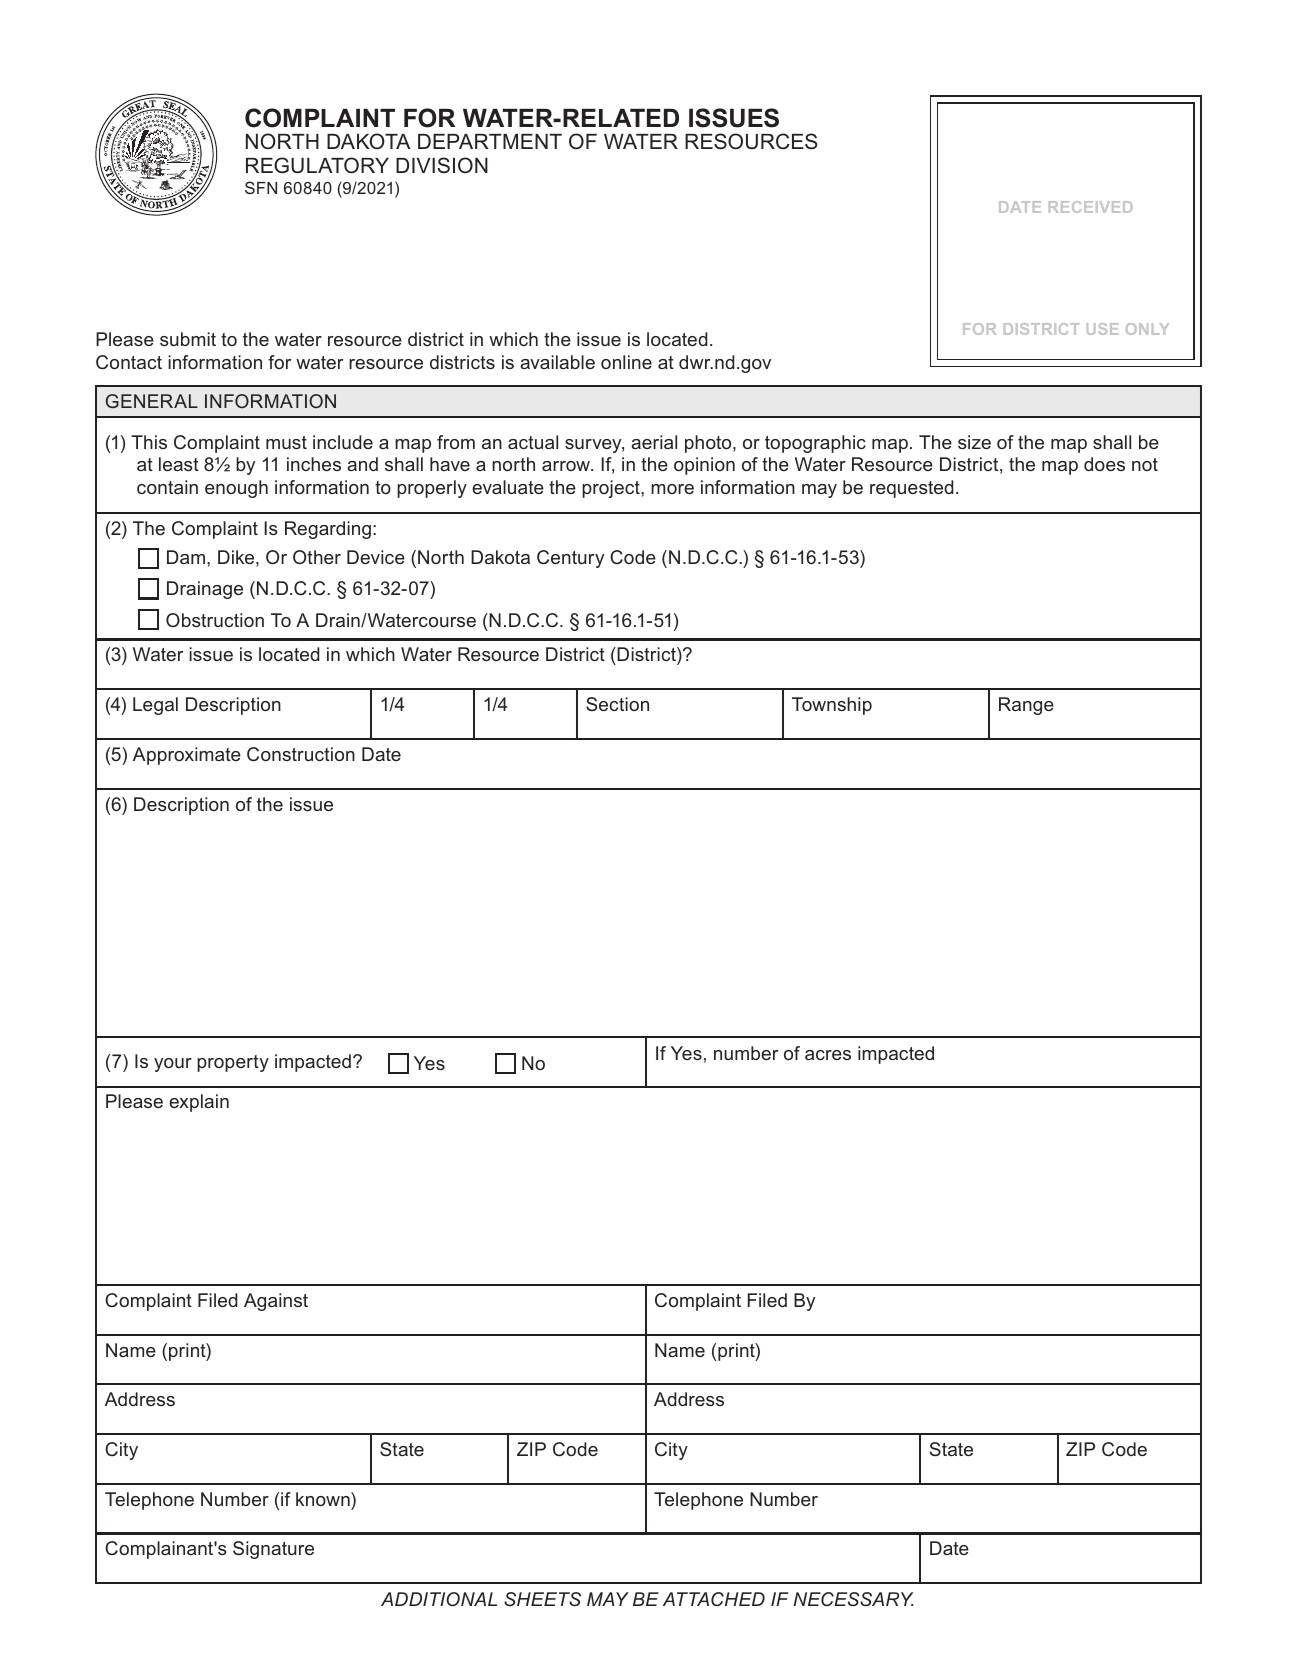 The height and width of the screenshot is (1679, 1297). What do you see at coordinates (832, 706) in the screenshot?
I see `Township` at bounding box center [832, 706].
